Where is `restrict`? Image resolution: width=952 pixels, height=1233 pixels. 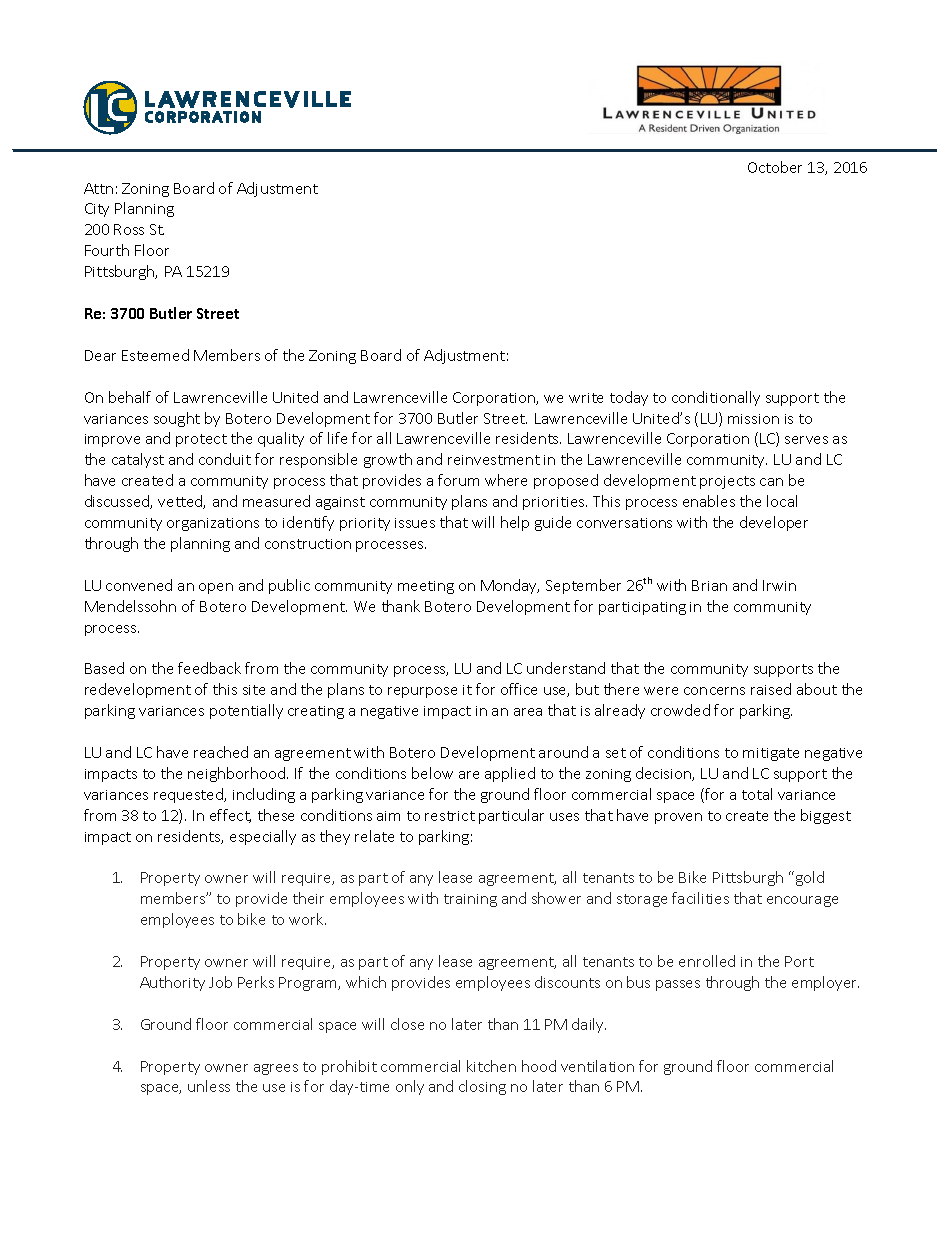 restrict is located at coordinates (450, 816).
